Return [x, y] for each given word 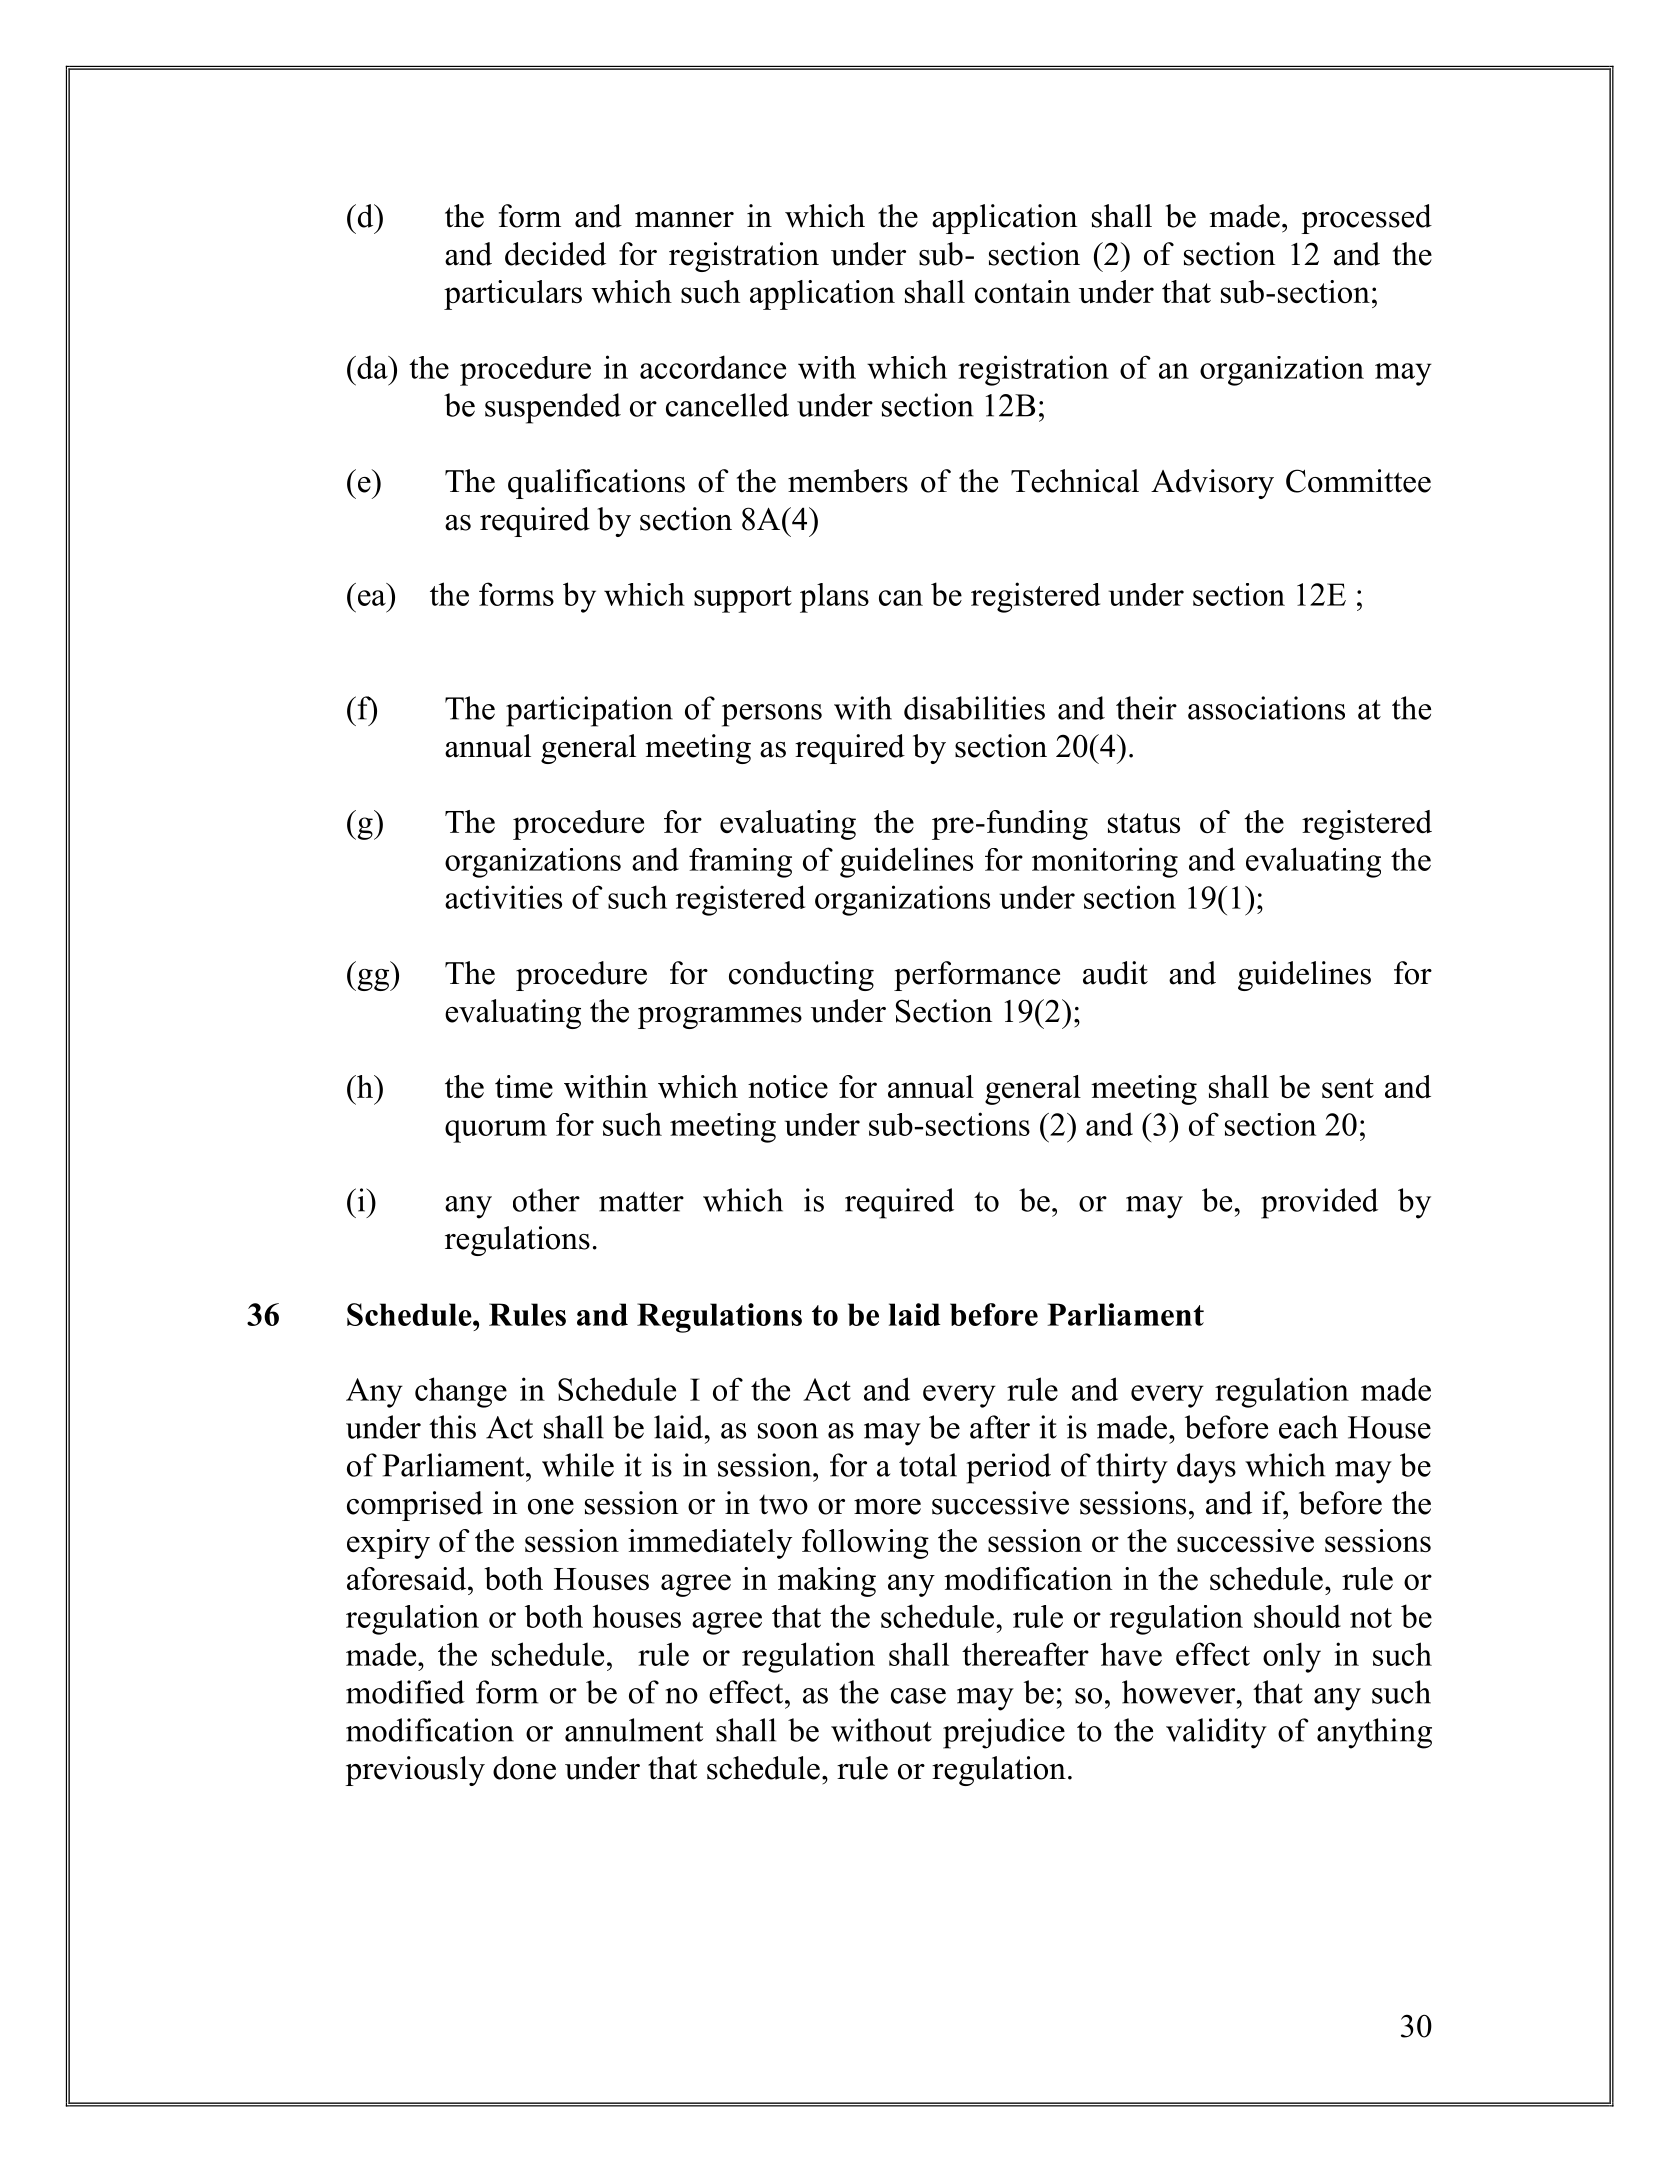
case [918, 1696]
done [524, 1768]
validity [1216, 1733]
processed [1366, 219]
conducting [801, 976]
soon [788, 1431]
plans [834, 598]
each [1308, 1427]
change [461, 1392]
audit [1115, 973]
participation [589, 711]
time [524, 1086]
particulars [513, 295]
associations [1266, 708]
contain [1022, 291]
